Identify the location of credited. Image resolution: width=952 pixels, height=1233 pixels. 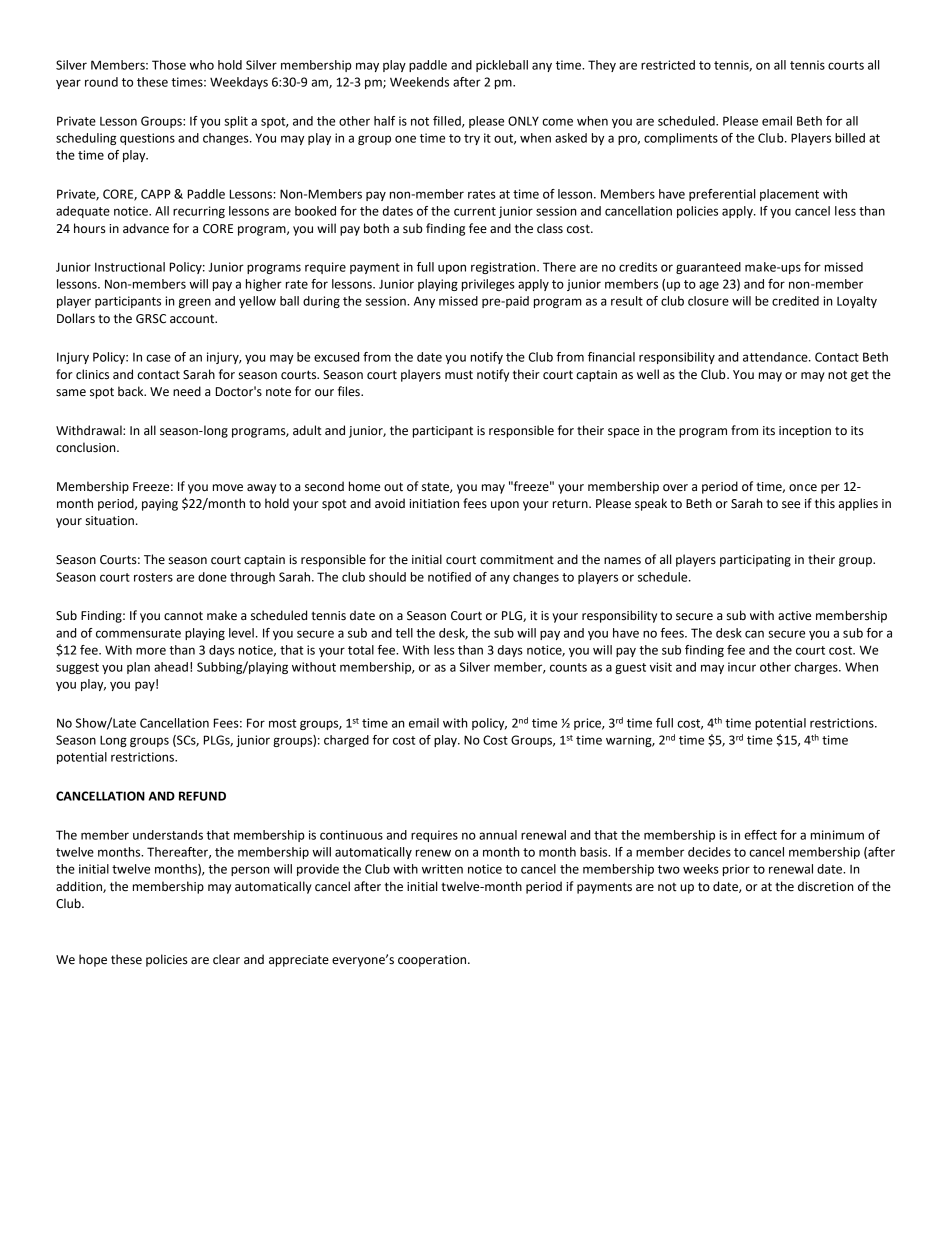
(795, 301).
